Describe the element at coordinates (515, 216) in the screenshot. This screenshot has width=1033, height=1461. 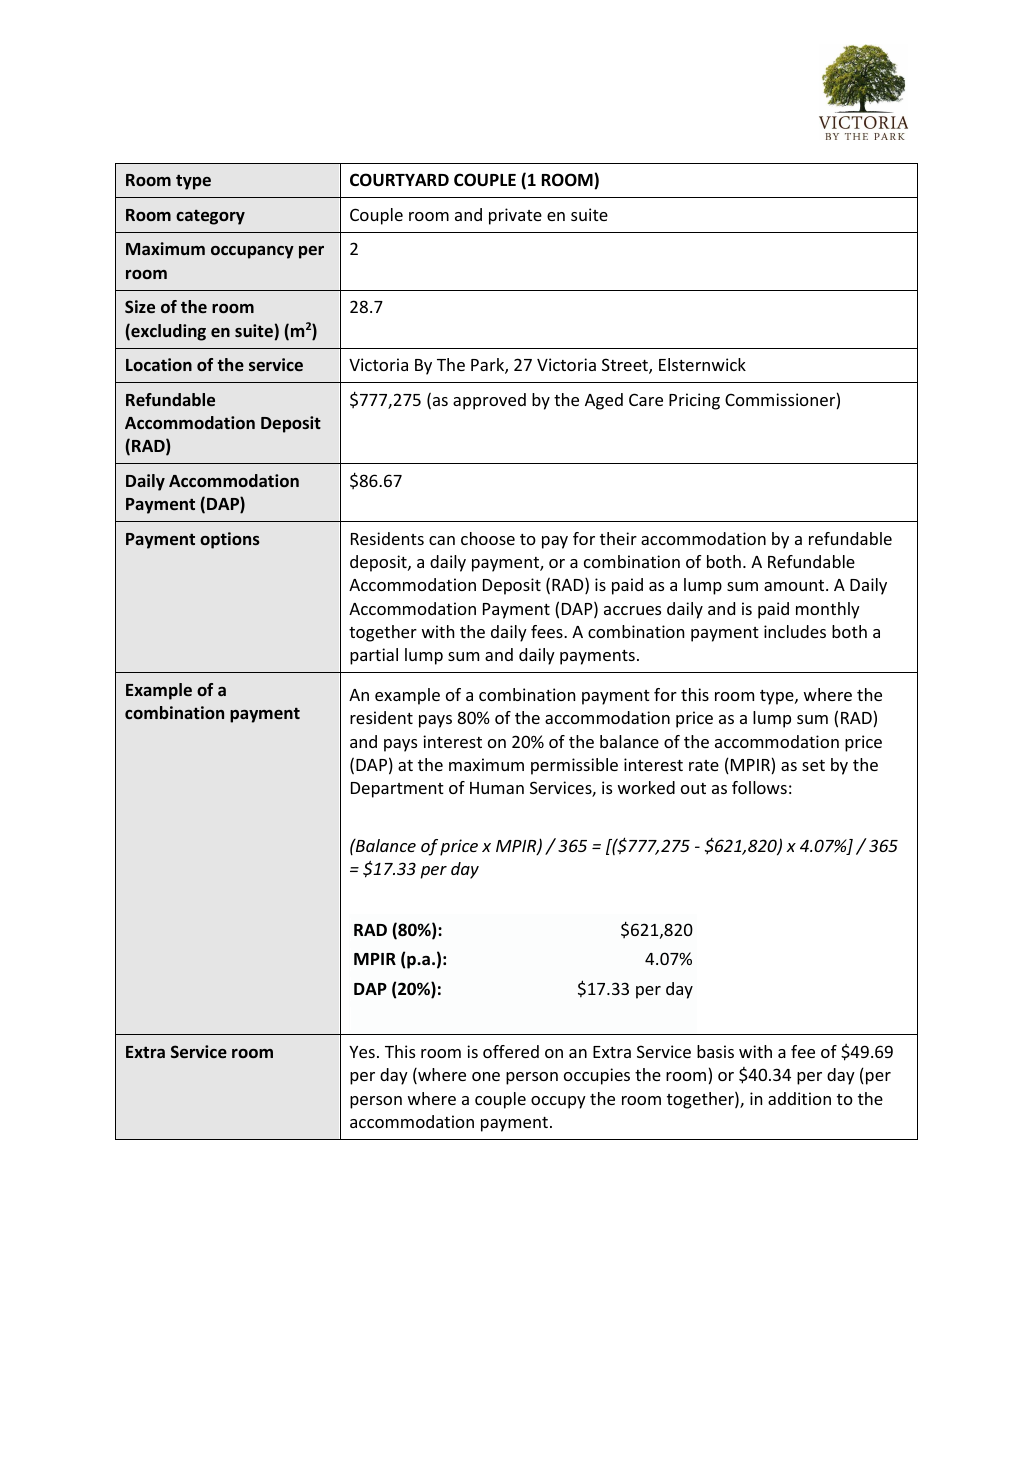
I see `private` at that location.
